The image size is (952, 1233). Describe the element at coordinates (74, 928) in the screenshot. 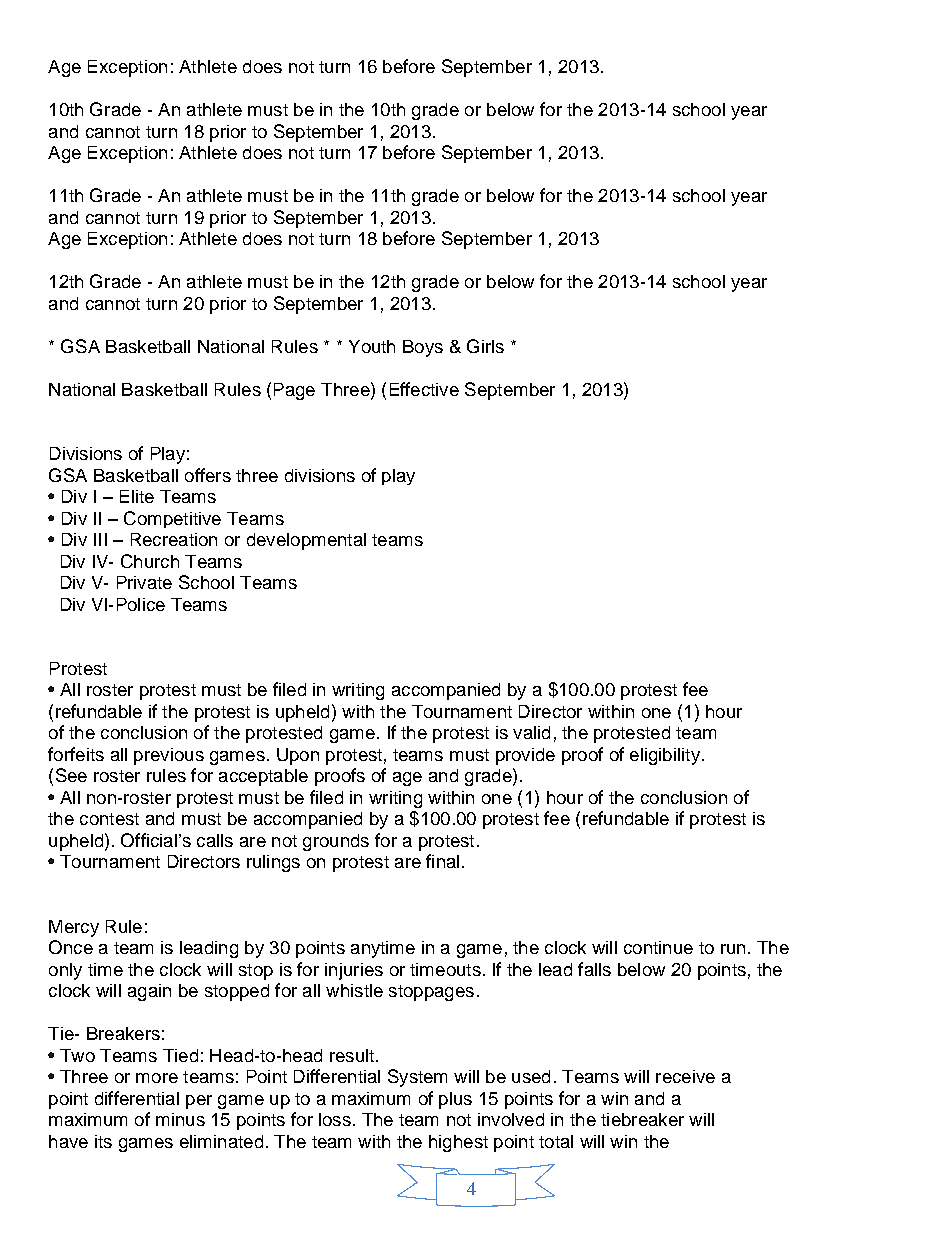

I see `Mercy` at that location.
